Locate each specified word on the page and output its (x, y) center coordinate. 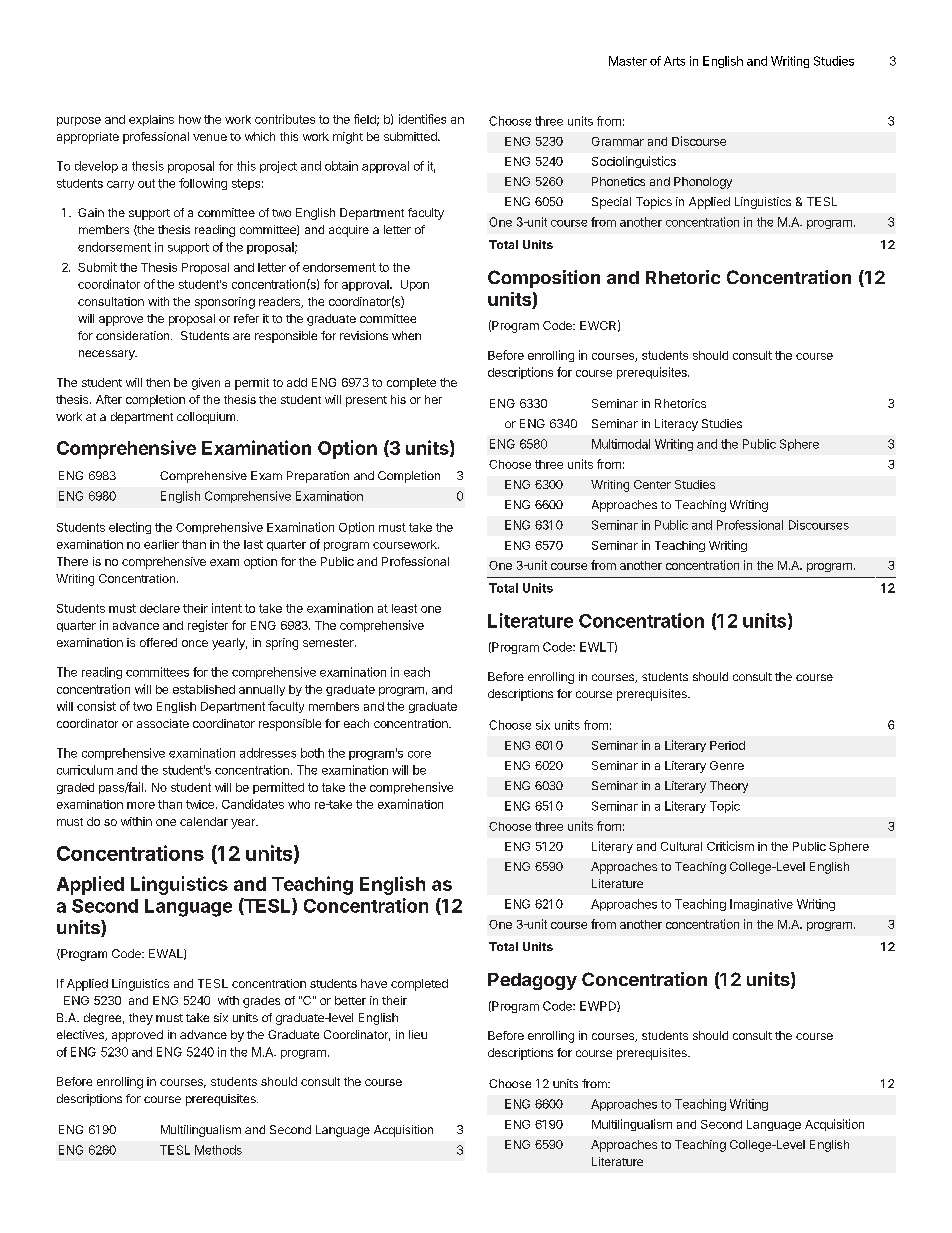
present (366, 401)
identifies (422, 119)
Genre (727, 765)
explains (151, 120)
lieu (418, 1034)
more (141, 805)
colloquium (206, 418)
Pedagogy (532, 981)
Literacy (676, 425)
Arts (674, 61)
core (419, 754)
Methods (218, 1150)
